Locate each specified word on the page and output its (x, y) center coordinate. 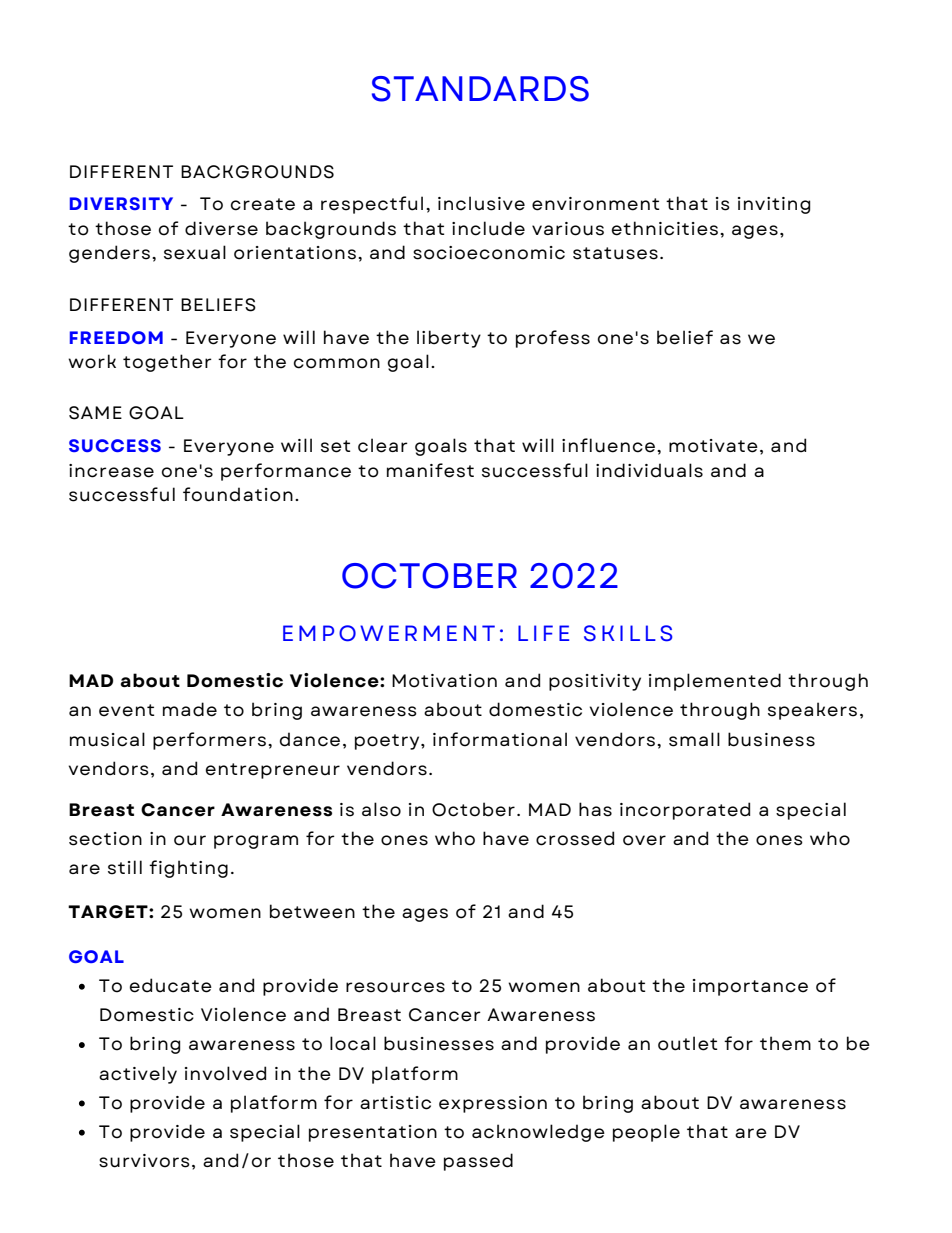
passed (478, 1162)
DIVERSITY (121, 203)
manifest (430, 470)
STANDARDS (480, 89)
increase (111, 471)
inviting (774, 205)
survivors (144, 1161)
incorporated (685, 811)
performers (209, 741)
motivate (713, 446)
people (646, 1133)
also (381, 809)
